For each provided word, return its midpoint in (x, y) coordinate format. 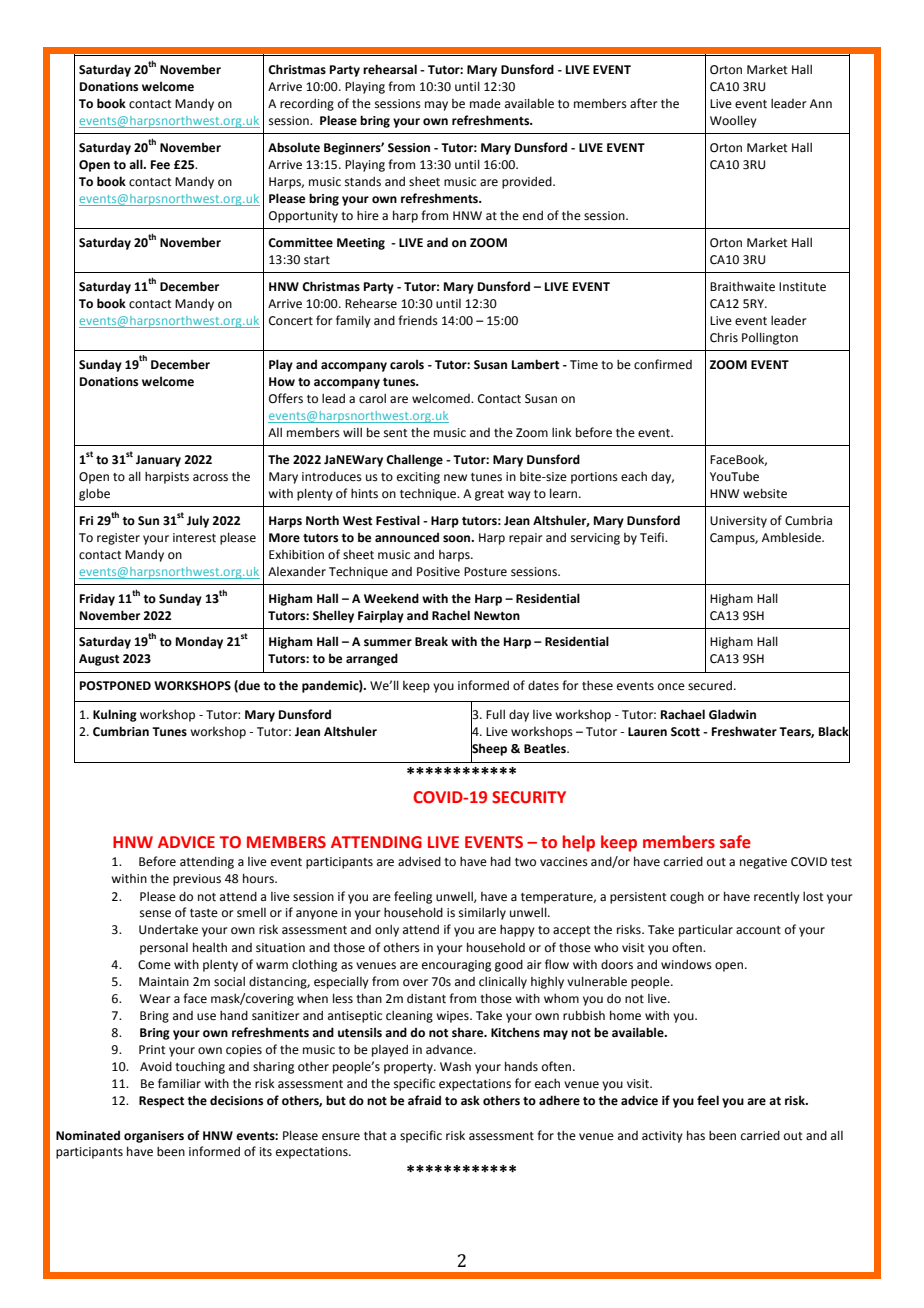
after (643, 103)
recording (307, 104)
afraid (424, 1100)
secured (710, 685)
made (485, 103)
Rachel (451, 615)
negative (763, 863)
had (501, 861)
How (282, 382)
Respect (161, 1102)
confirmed (663, 364)
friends (418, 320)
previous (197, 880)
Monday (199, 642)
